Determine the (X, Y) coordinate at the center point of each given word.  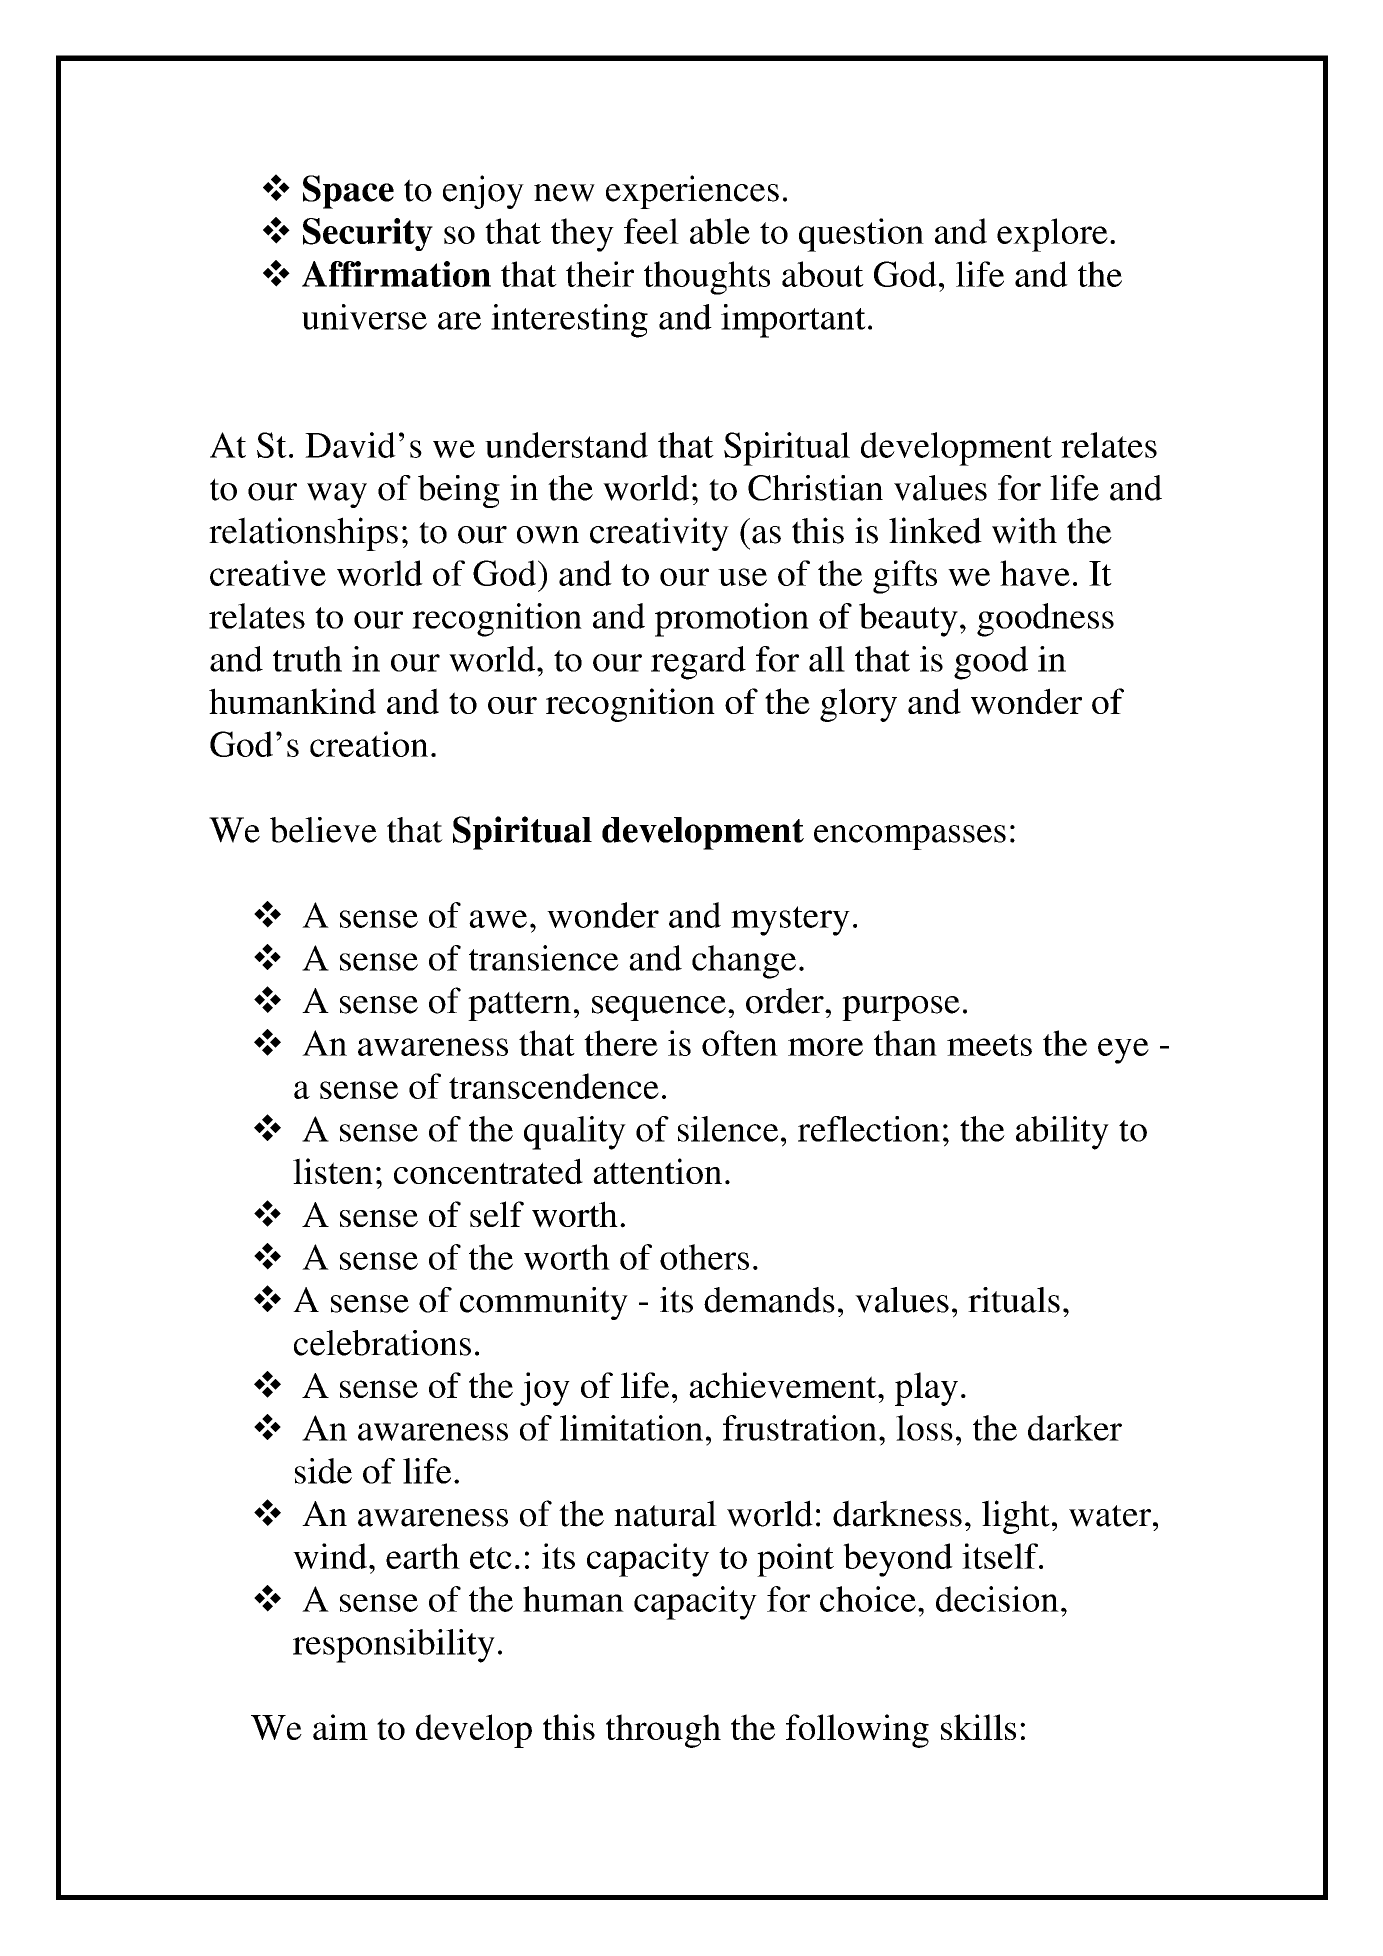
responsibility (394, 1646)
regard (698, 663)
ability (1062, 1133)
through (663, 1731)
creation (369, 744)
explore (1052, 235)
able (720, 231)
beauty (908, 620)
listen (333, 1171)
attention (657, 1171)
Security (368, 234)
